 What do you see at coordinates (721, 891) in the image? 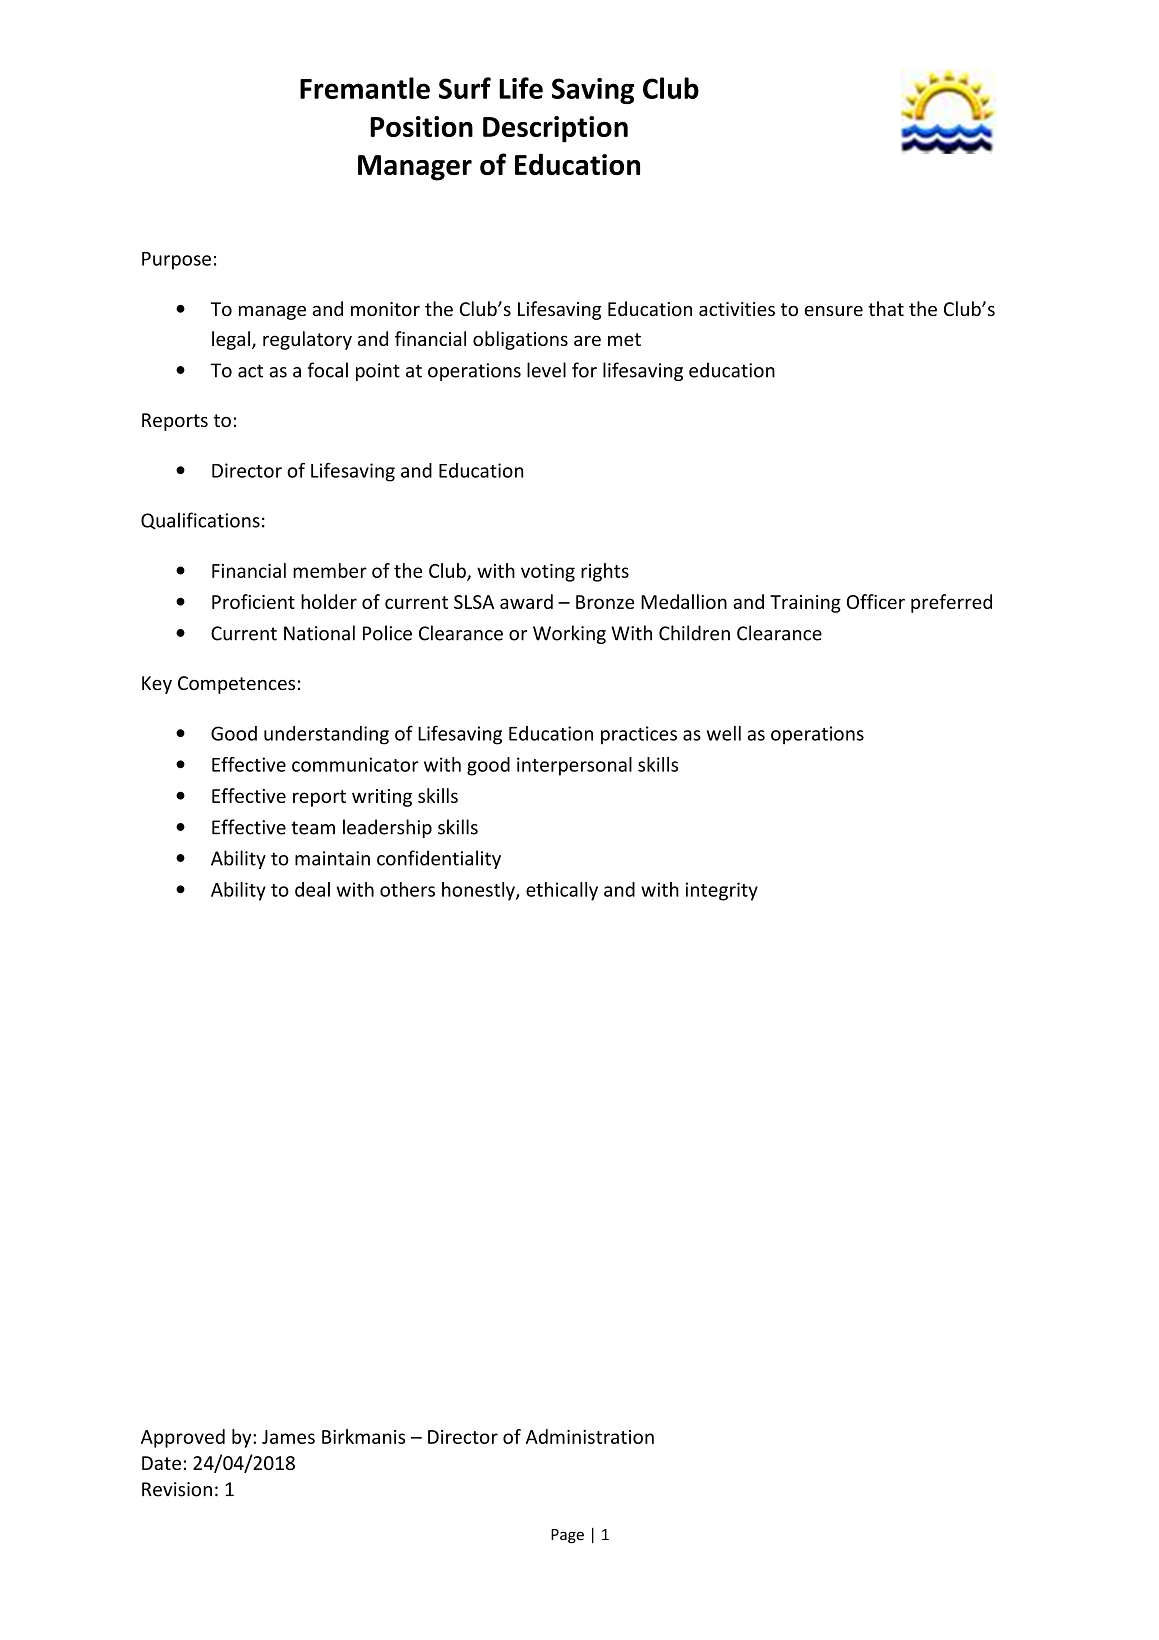
I see `integrity` at bounding box center [721, 891].
